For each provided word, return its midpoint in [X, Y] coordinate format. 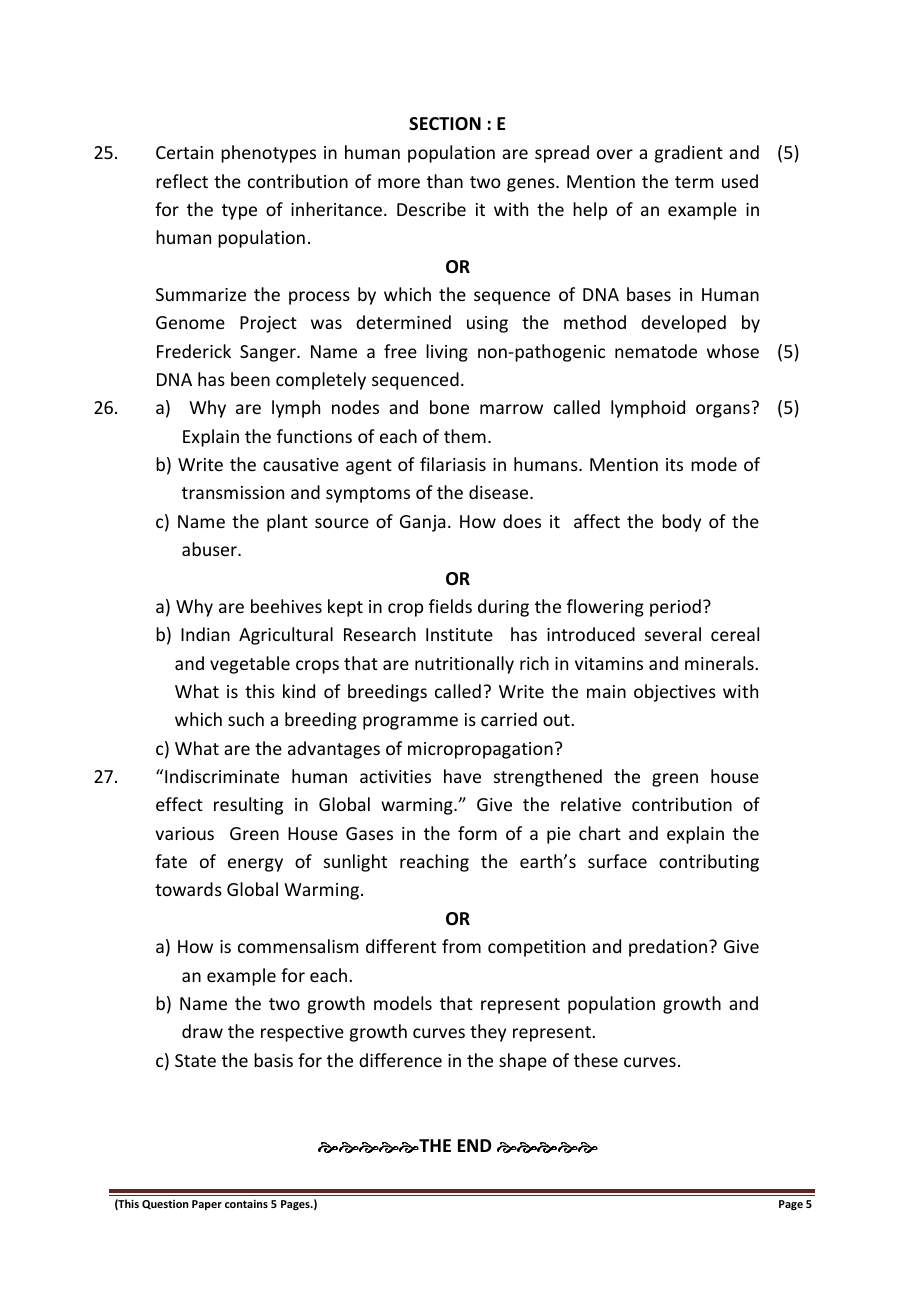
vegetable [250, 665]
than [445, 181]
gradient [689, 154]
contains [246, 1204]
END [475, 1145]
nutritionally [464, 665]
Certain [184, 152]
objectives [675, 693]
